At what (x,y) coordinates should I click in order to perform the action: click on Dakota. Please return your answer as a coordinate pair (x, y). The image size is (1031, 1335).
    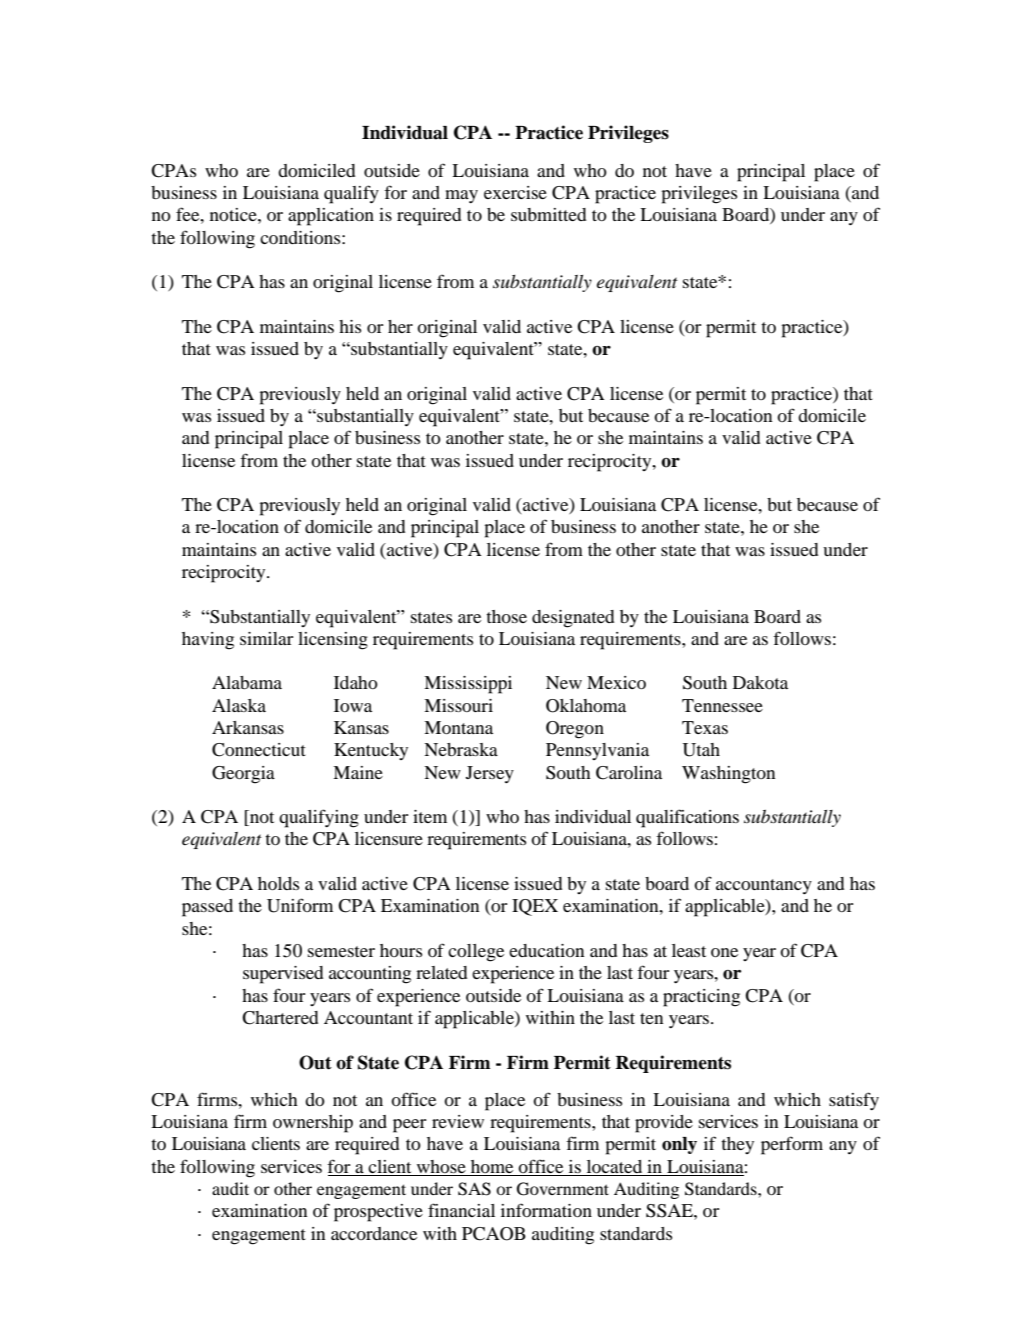
    Looking at the image, I should click on (760, 682).
